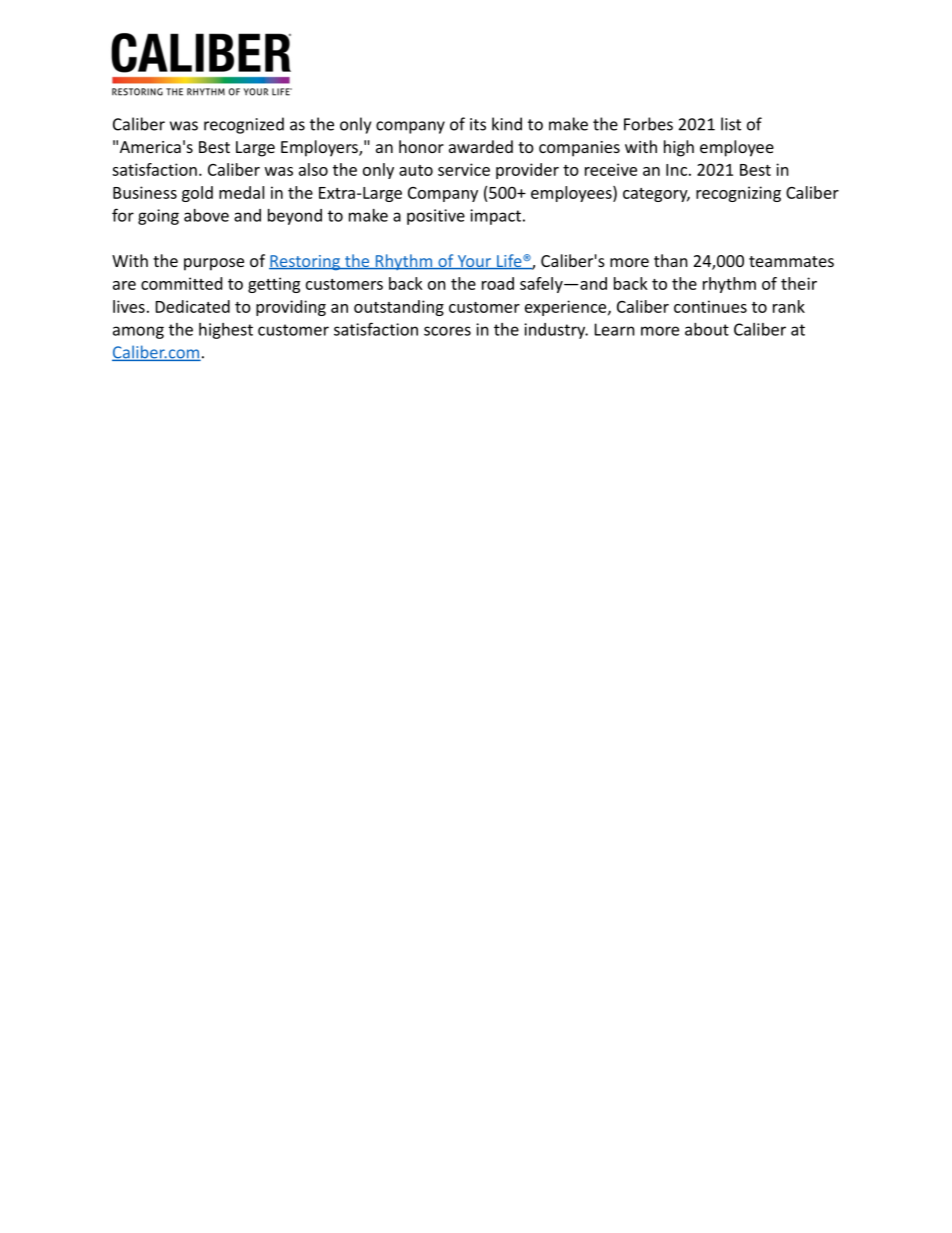 This image has height=1233, width=952. Describe the element at coordinates (478, 124) in the image. I see `its` at that location.
